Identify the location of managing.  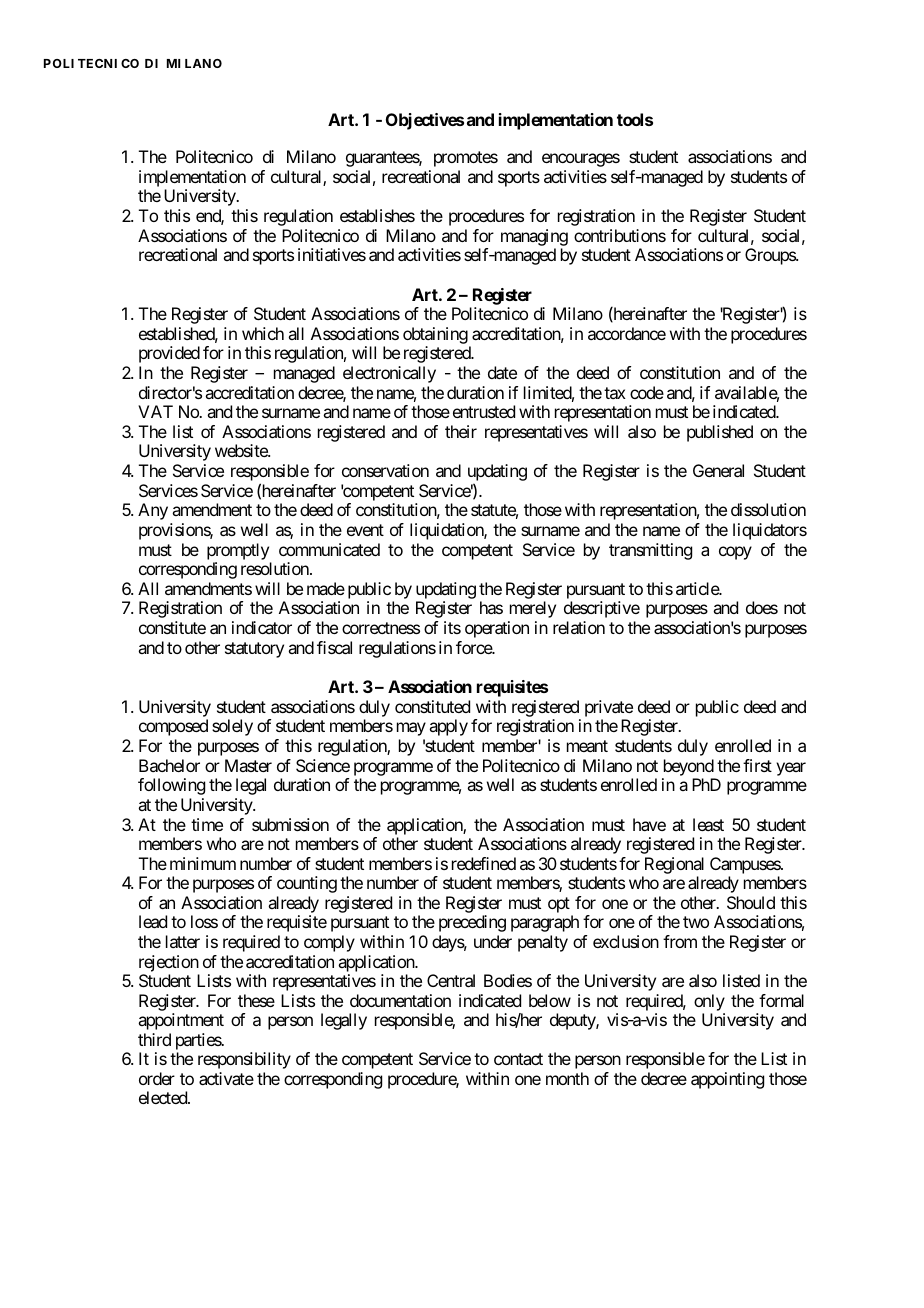
(534, 237).
